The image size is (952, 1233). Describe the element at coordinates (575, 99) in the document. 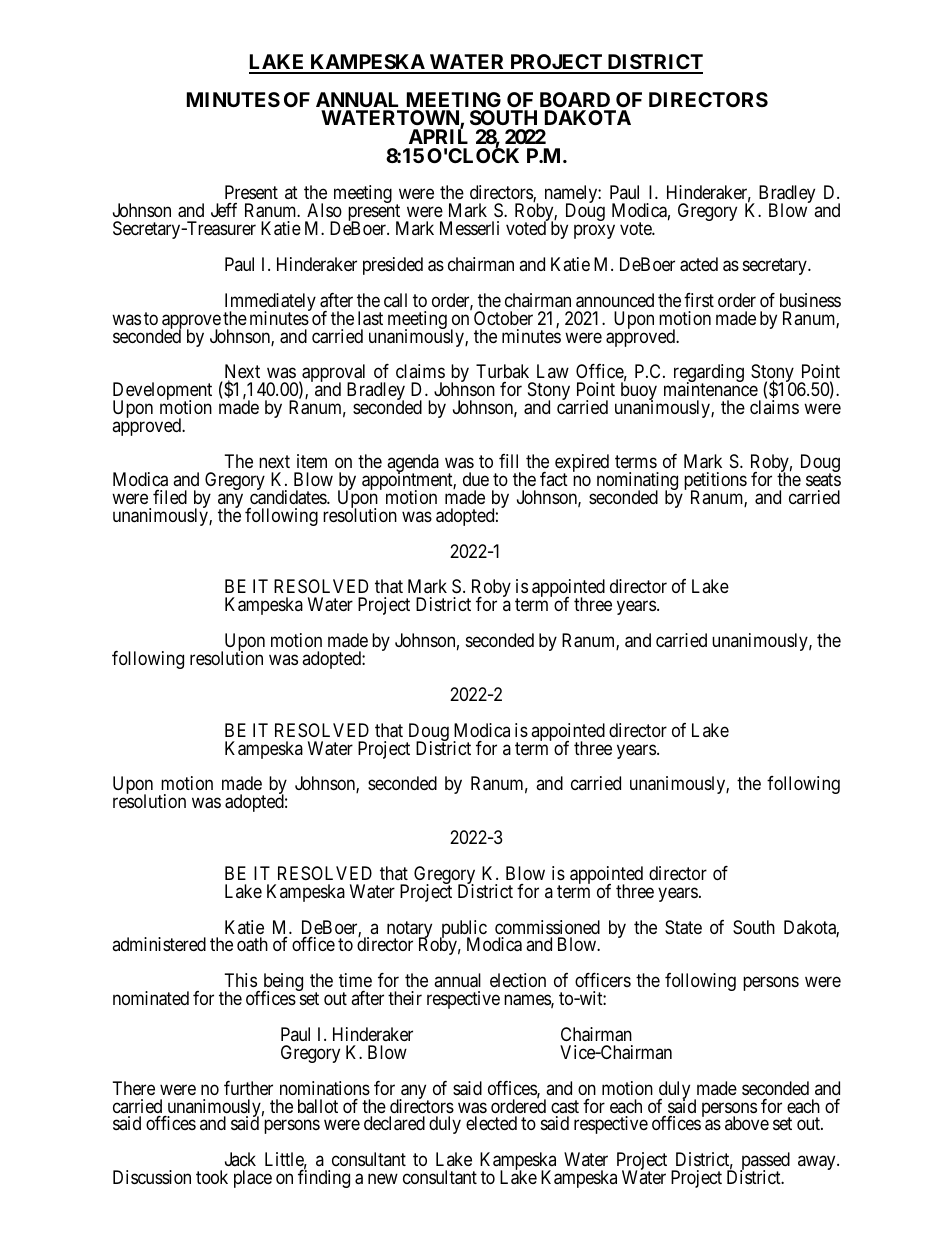

I see `BOARD` at that location.
